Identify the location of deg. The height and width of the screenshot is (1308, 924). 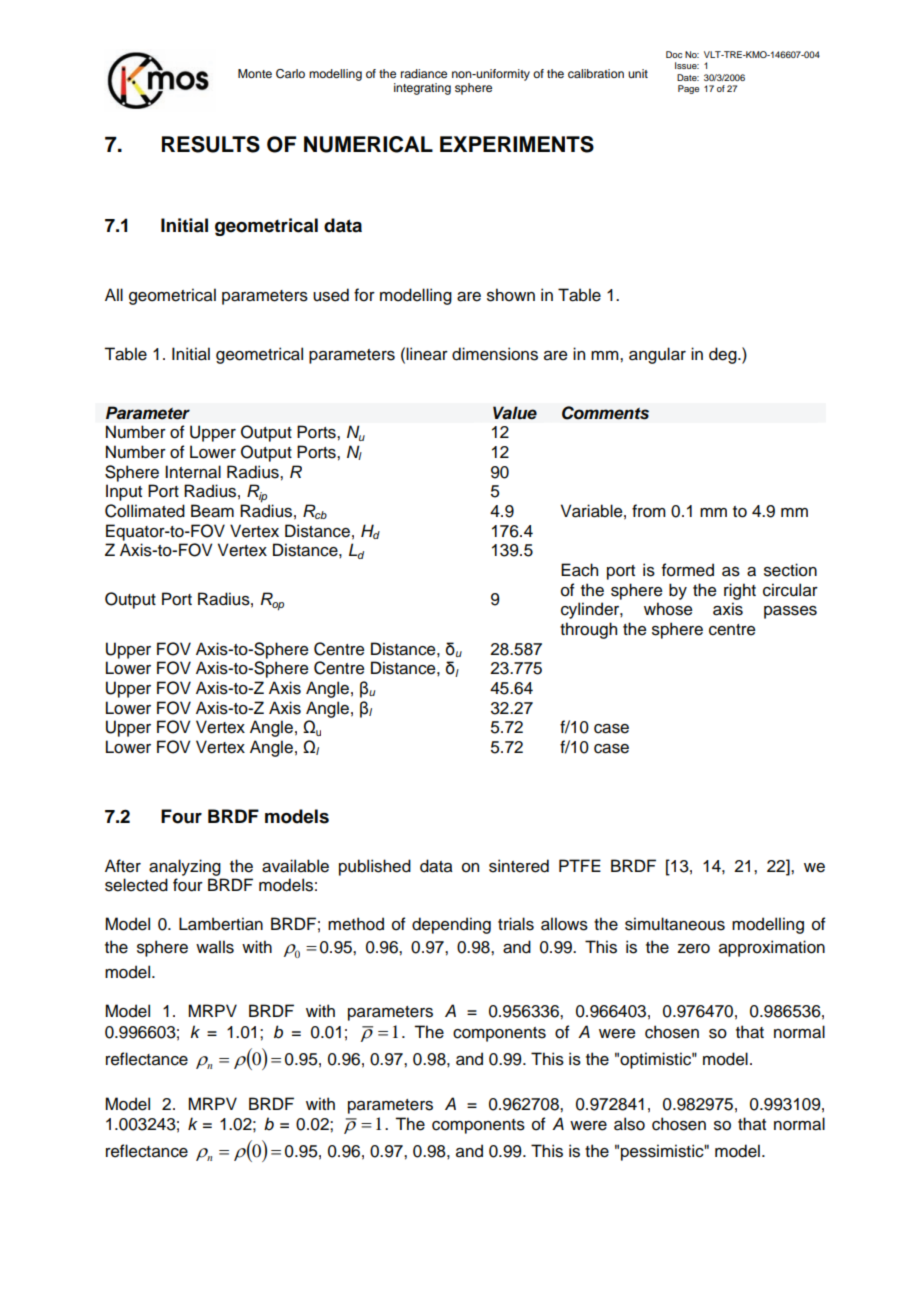
(724, 355).
